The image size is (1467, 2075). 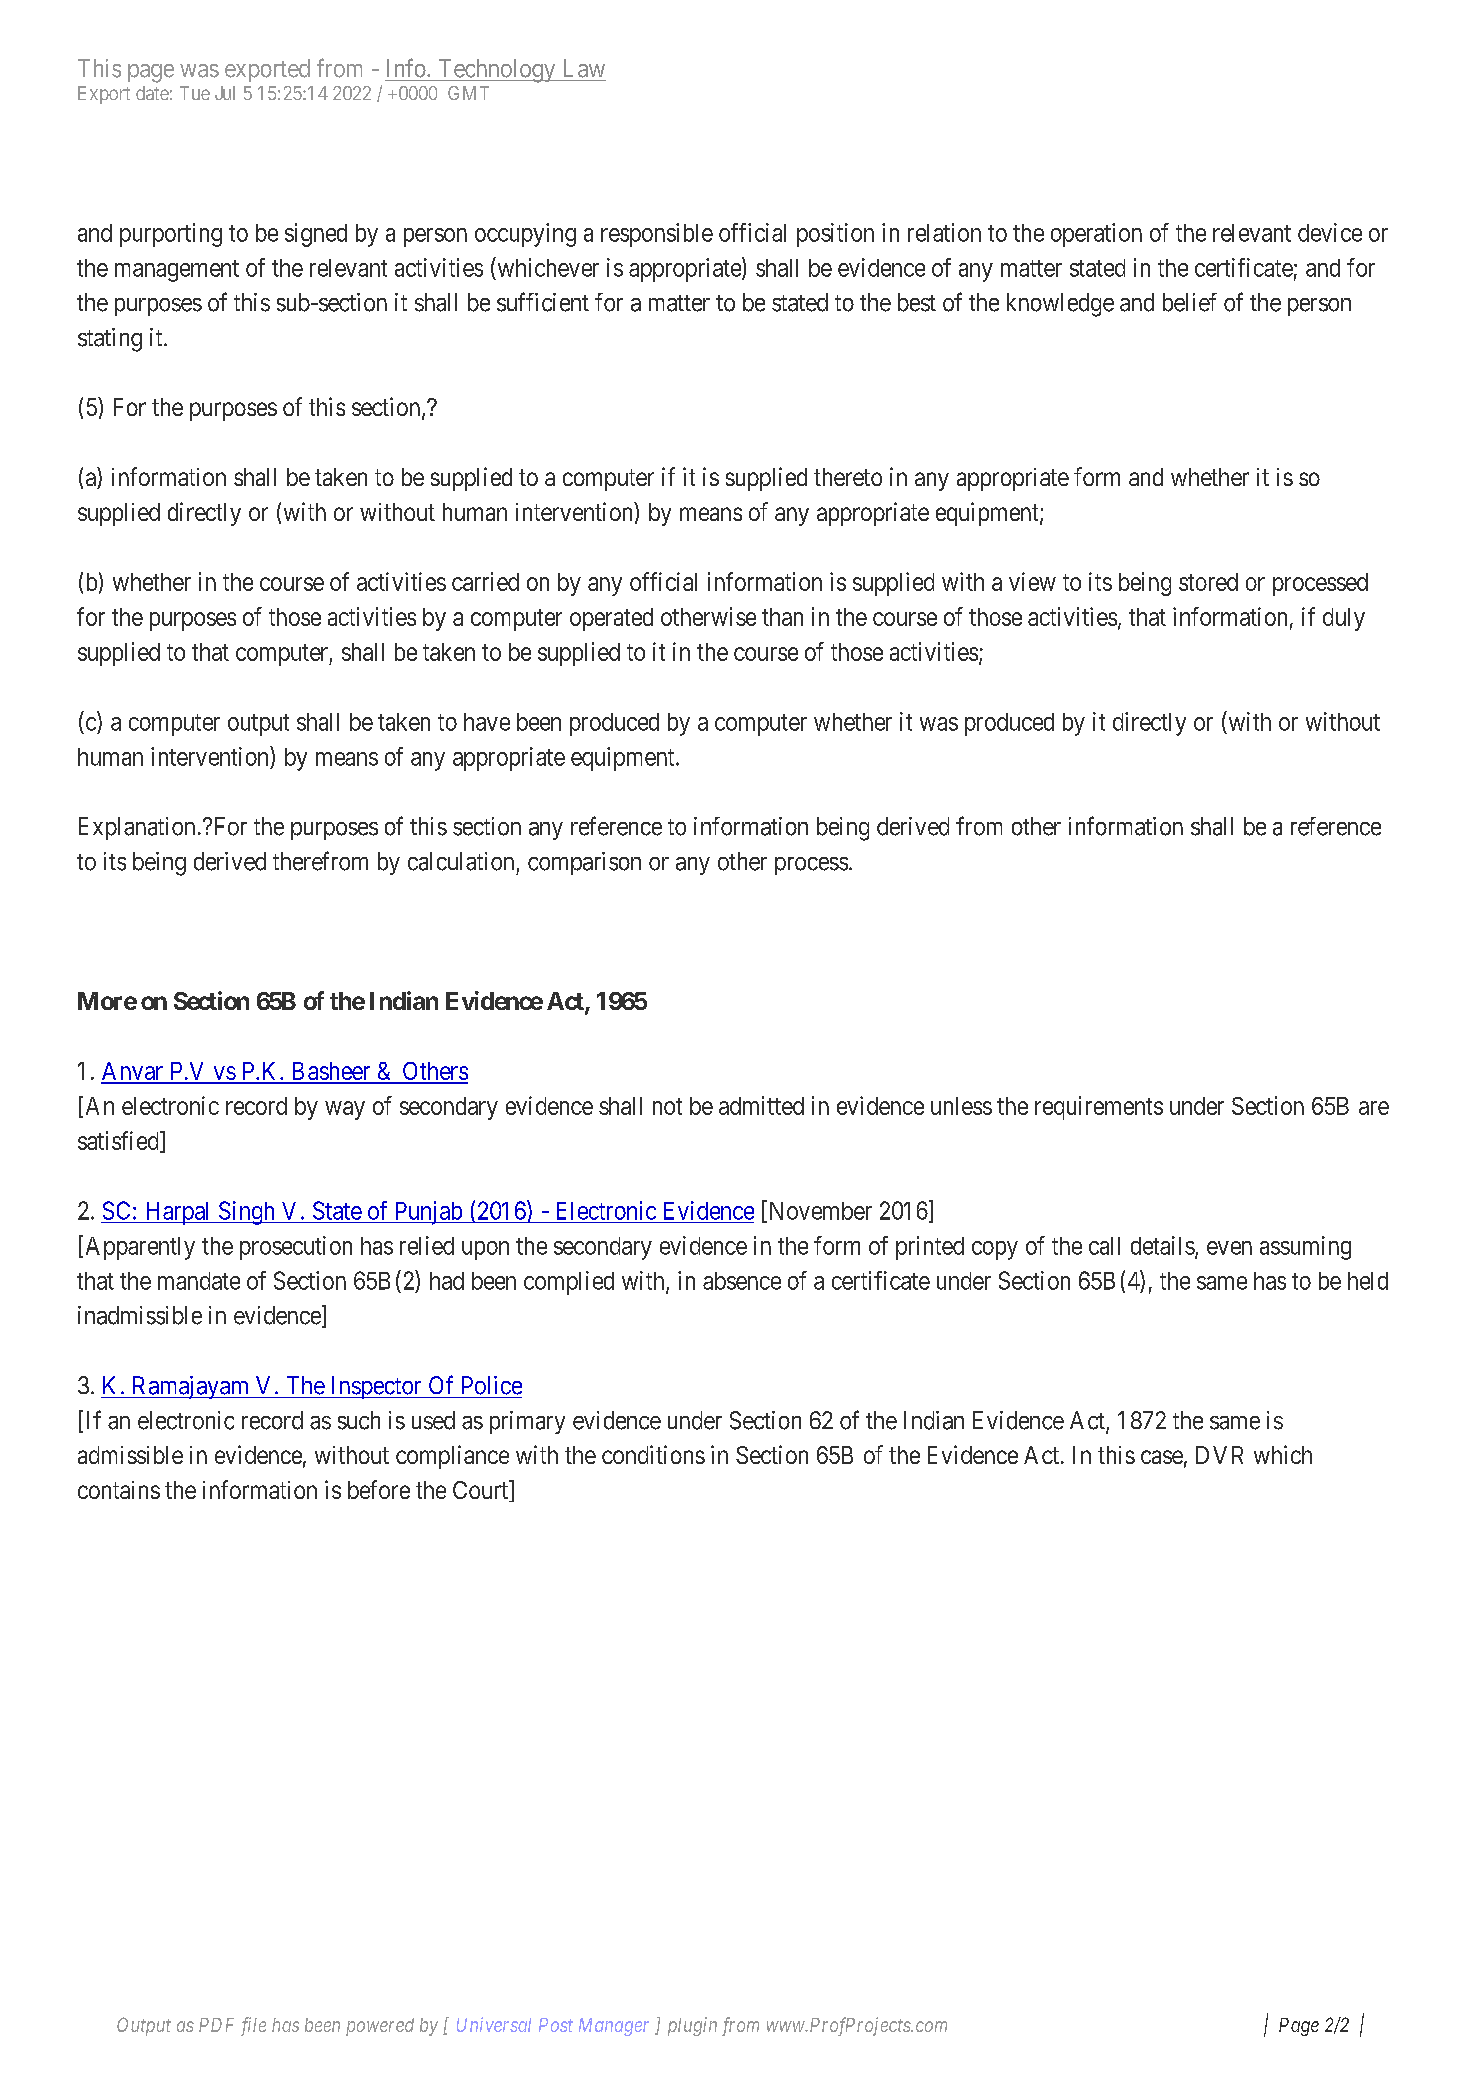 I want to click on file, so click(x=253, y=2026).
